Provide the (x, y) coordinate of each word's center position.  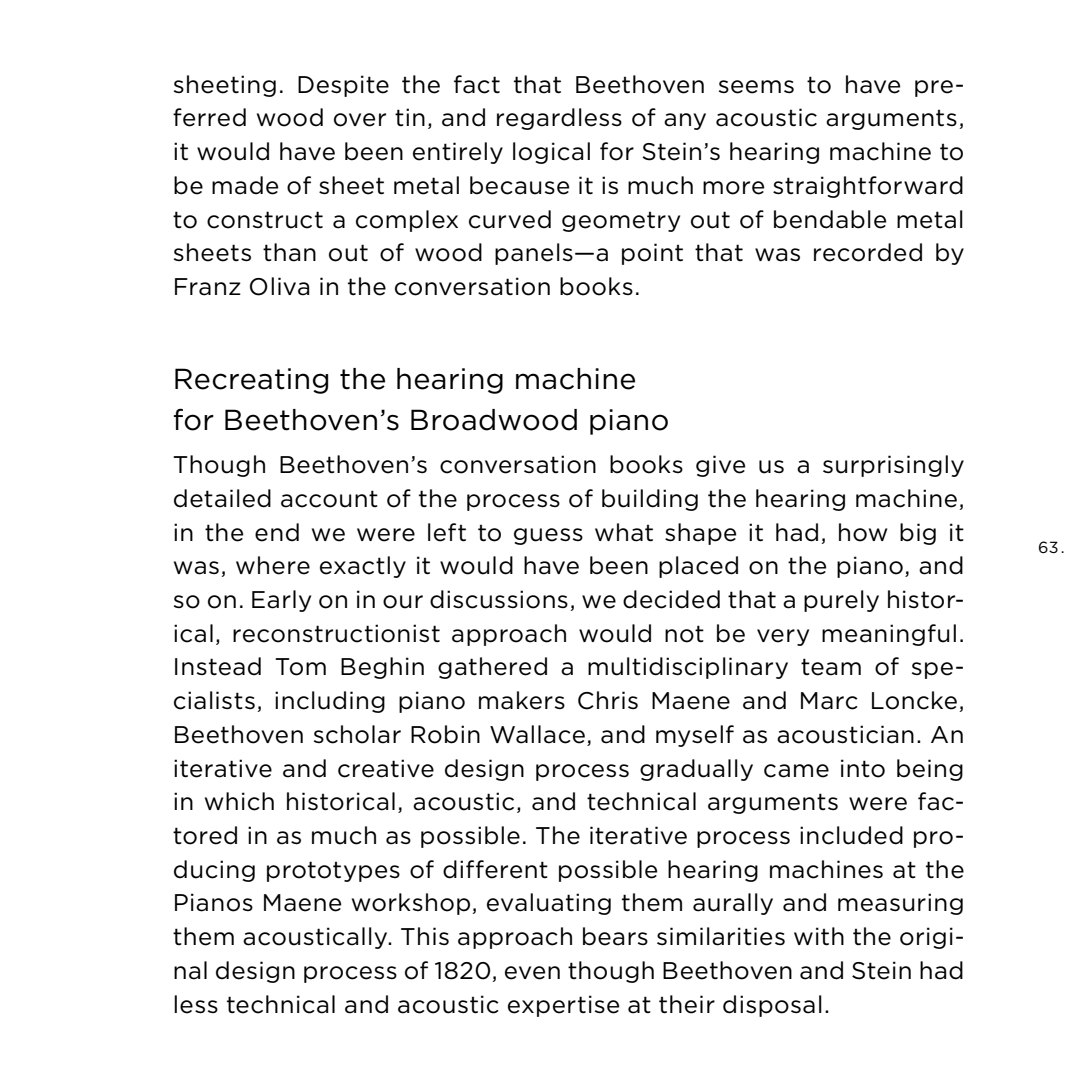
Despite (343, 86)
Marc (829, 701)
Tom (300, 667)
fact (477, 84)
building (650, 500)
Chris (608, 700)
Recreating (251, 381)
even (532, 973)
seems (756, 87)
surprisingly (893, 466)
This (425, 936)
